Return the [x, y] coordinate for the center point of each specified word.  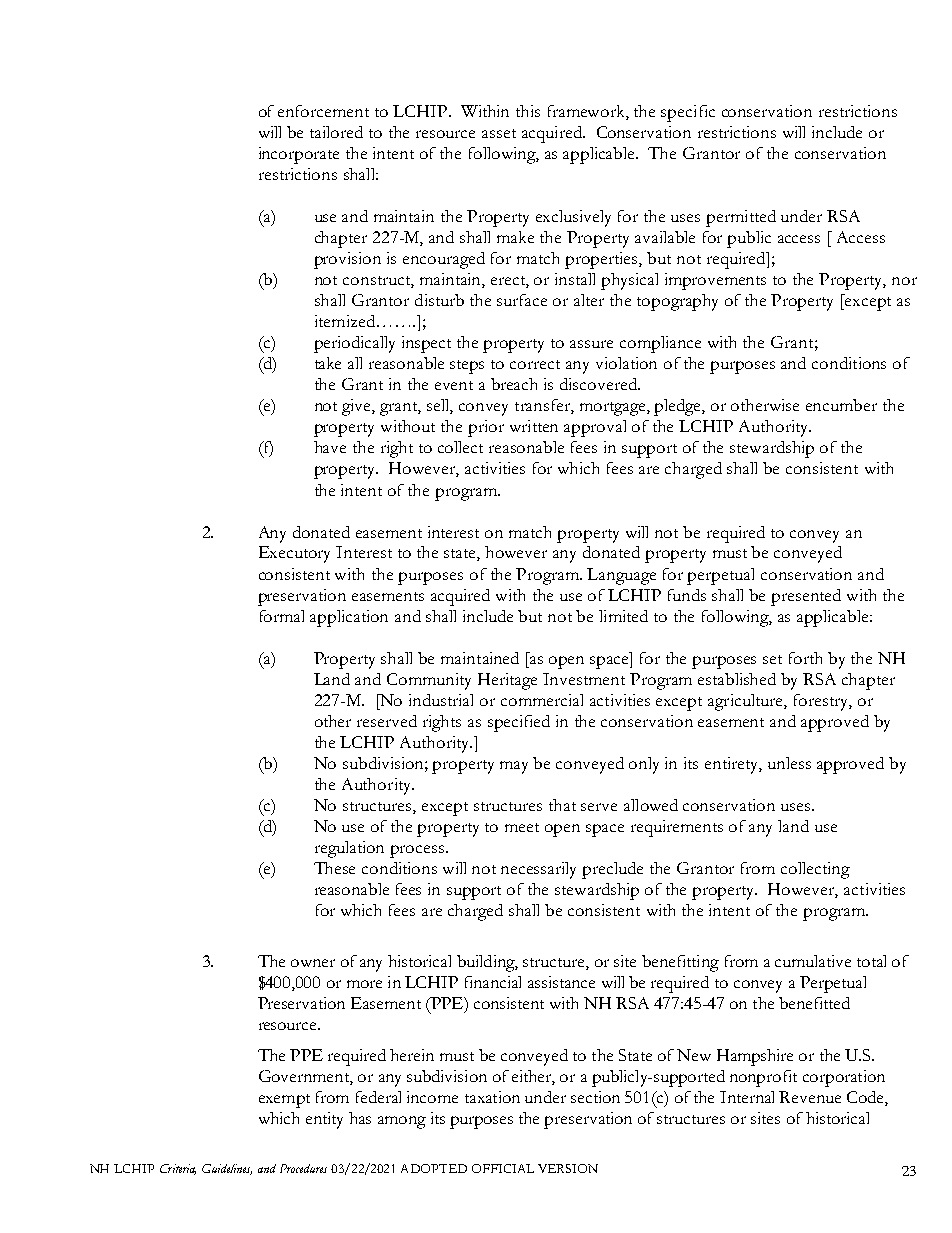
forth [805, 658]
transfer [543, 406]
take [328, 363]
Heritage [507, 681]
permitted [741, 218]
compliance [660, 344]
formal [282, 616]
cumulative [813, 961]
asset [499, 133]
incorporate [299, 155]
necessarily [538, 870]
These [334, 868]
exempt [284, 1101]
